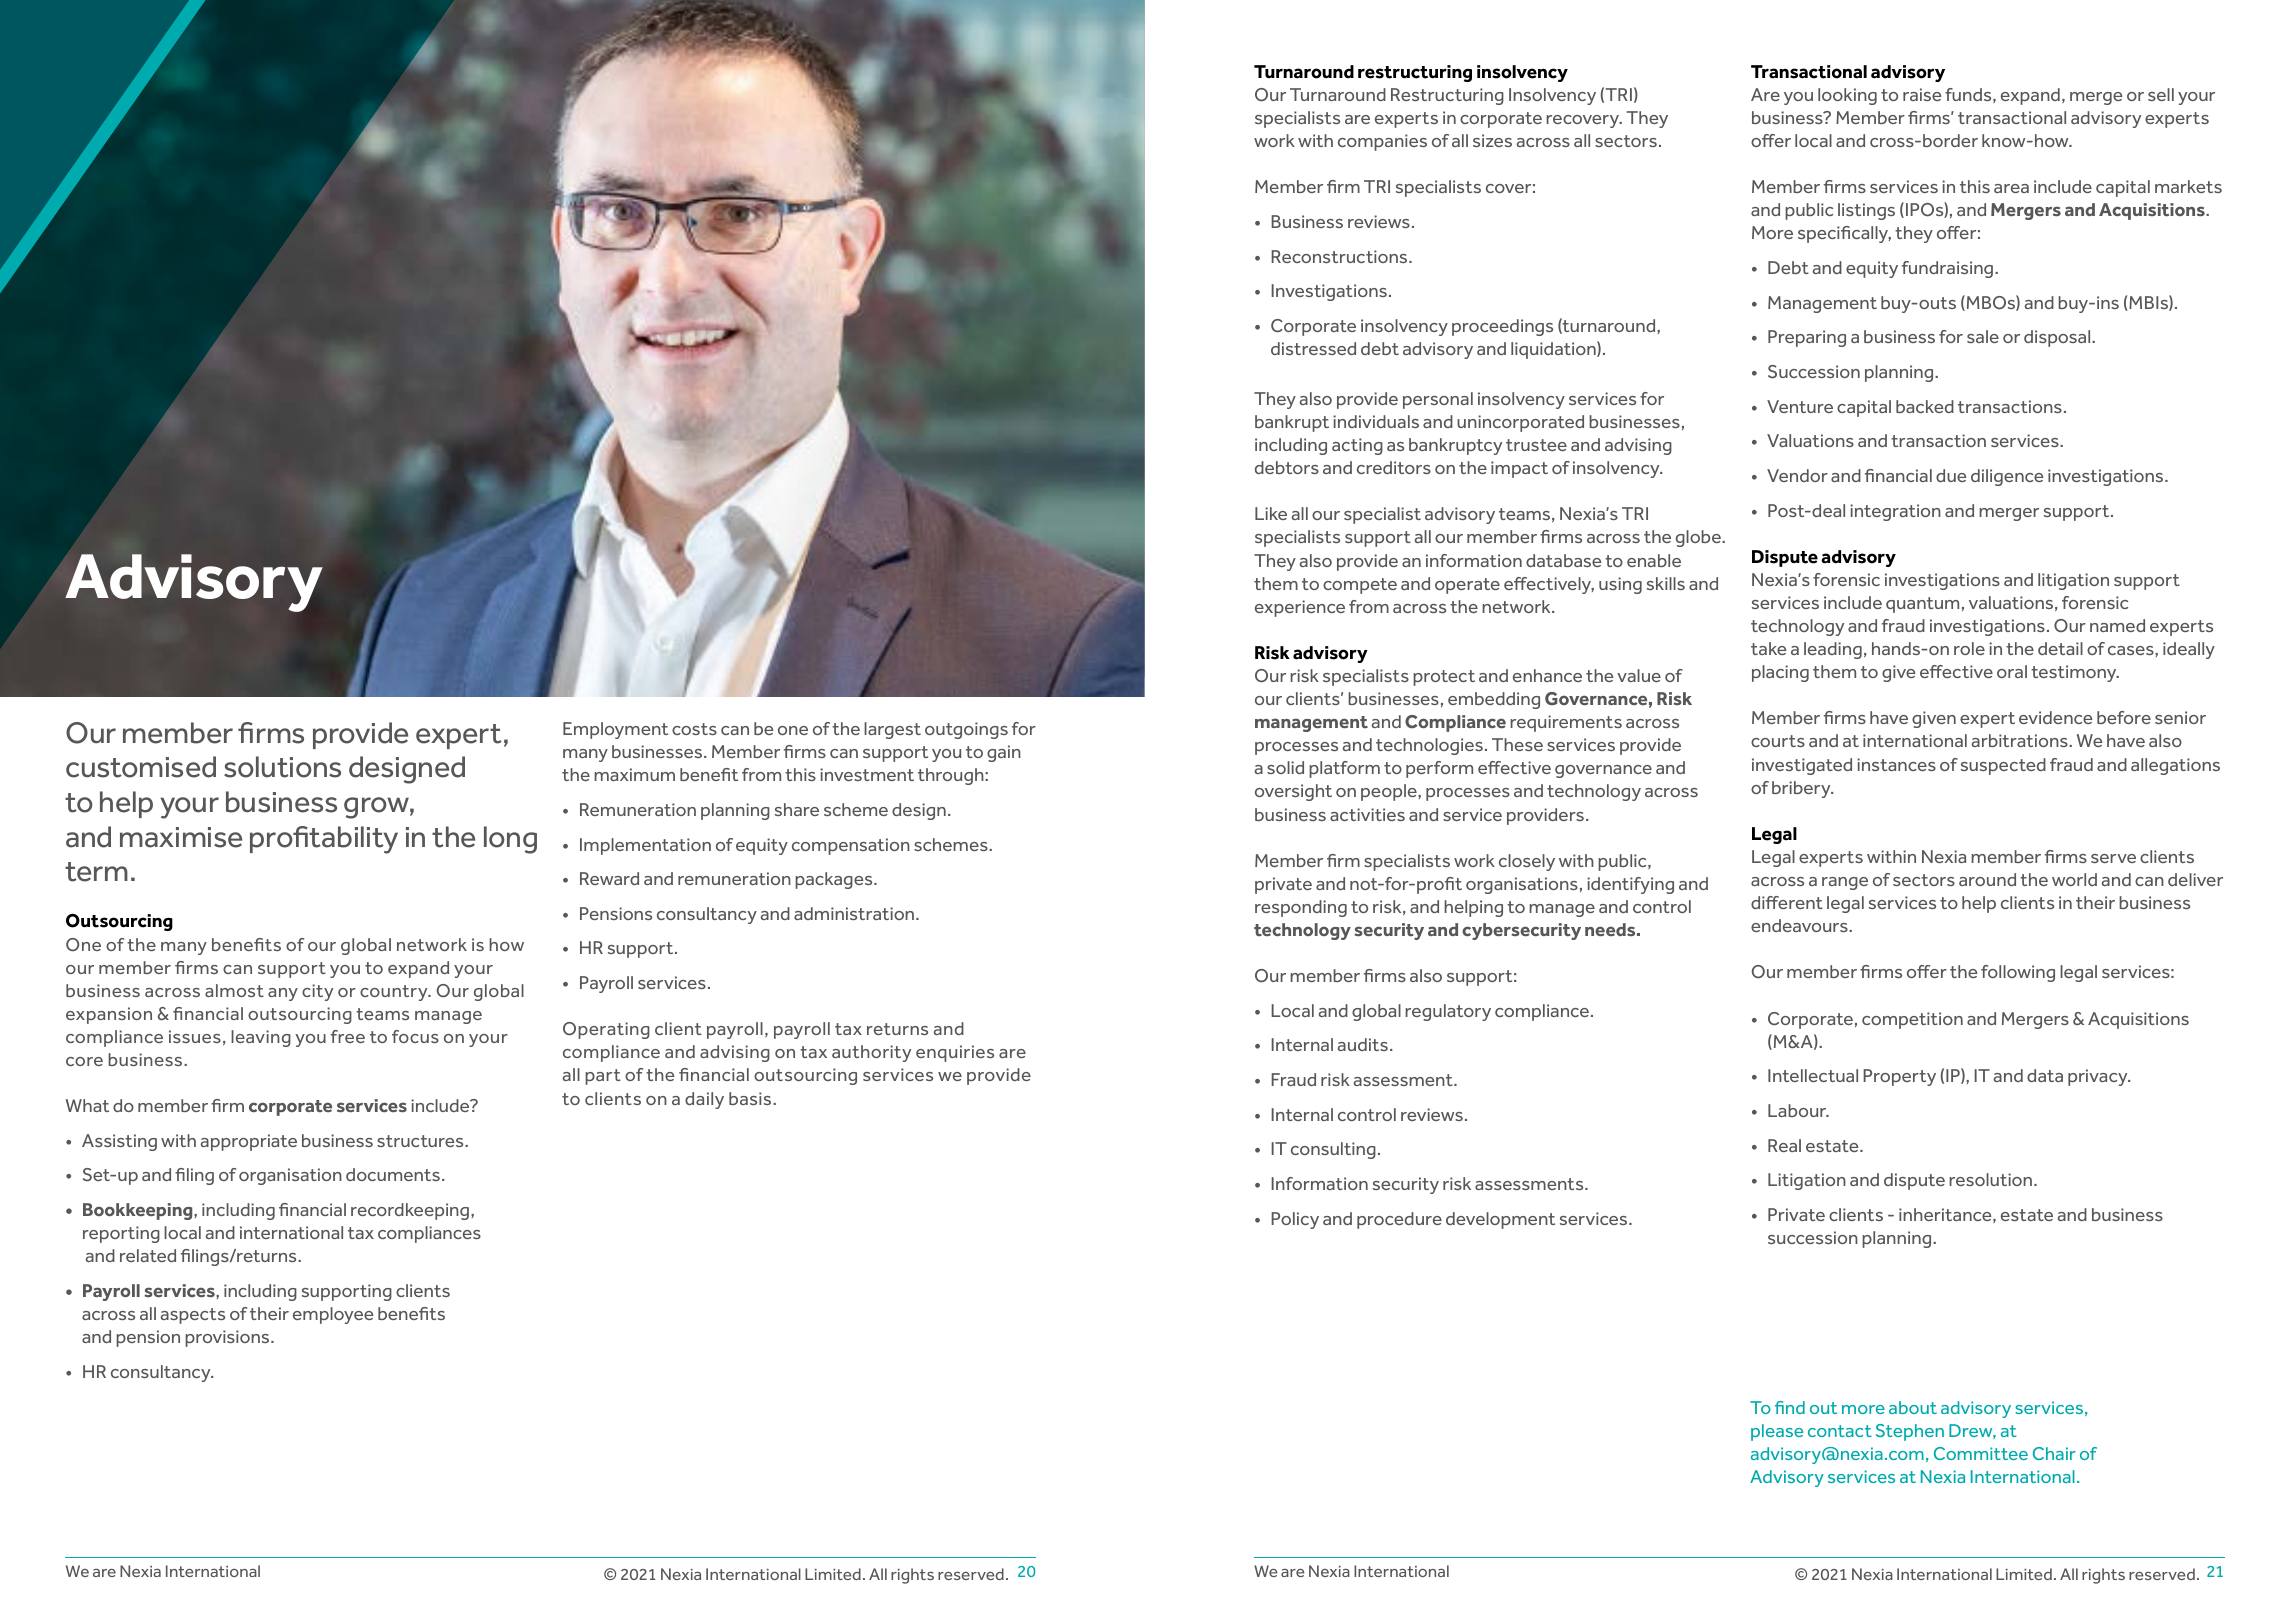  Describe the element at coordinates (317, 992) in the screenshot. I see `city` at that location.
